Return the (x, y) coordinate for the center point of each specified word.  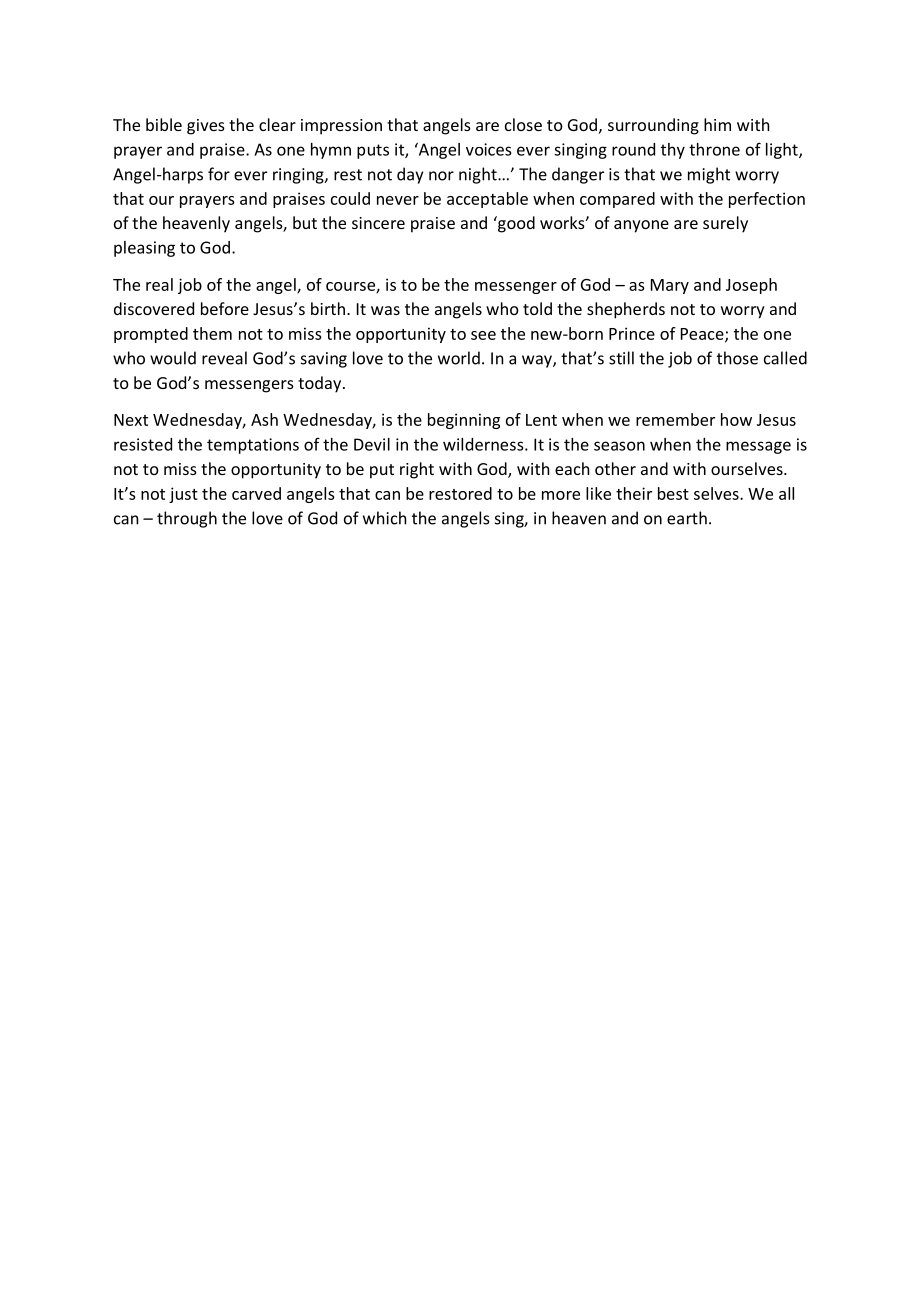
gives (206, 127)
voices (488, 149)
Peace (703, 335)
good (515, 224)
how (736, 419)
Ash (264, 419)
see (483, 335)
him (717, 124)
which (385, 518)
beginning (464, 421)
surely (725, 224)
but (305, 222)
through (187, 519)
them (212, 333)
